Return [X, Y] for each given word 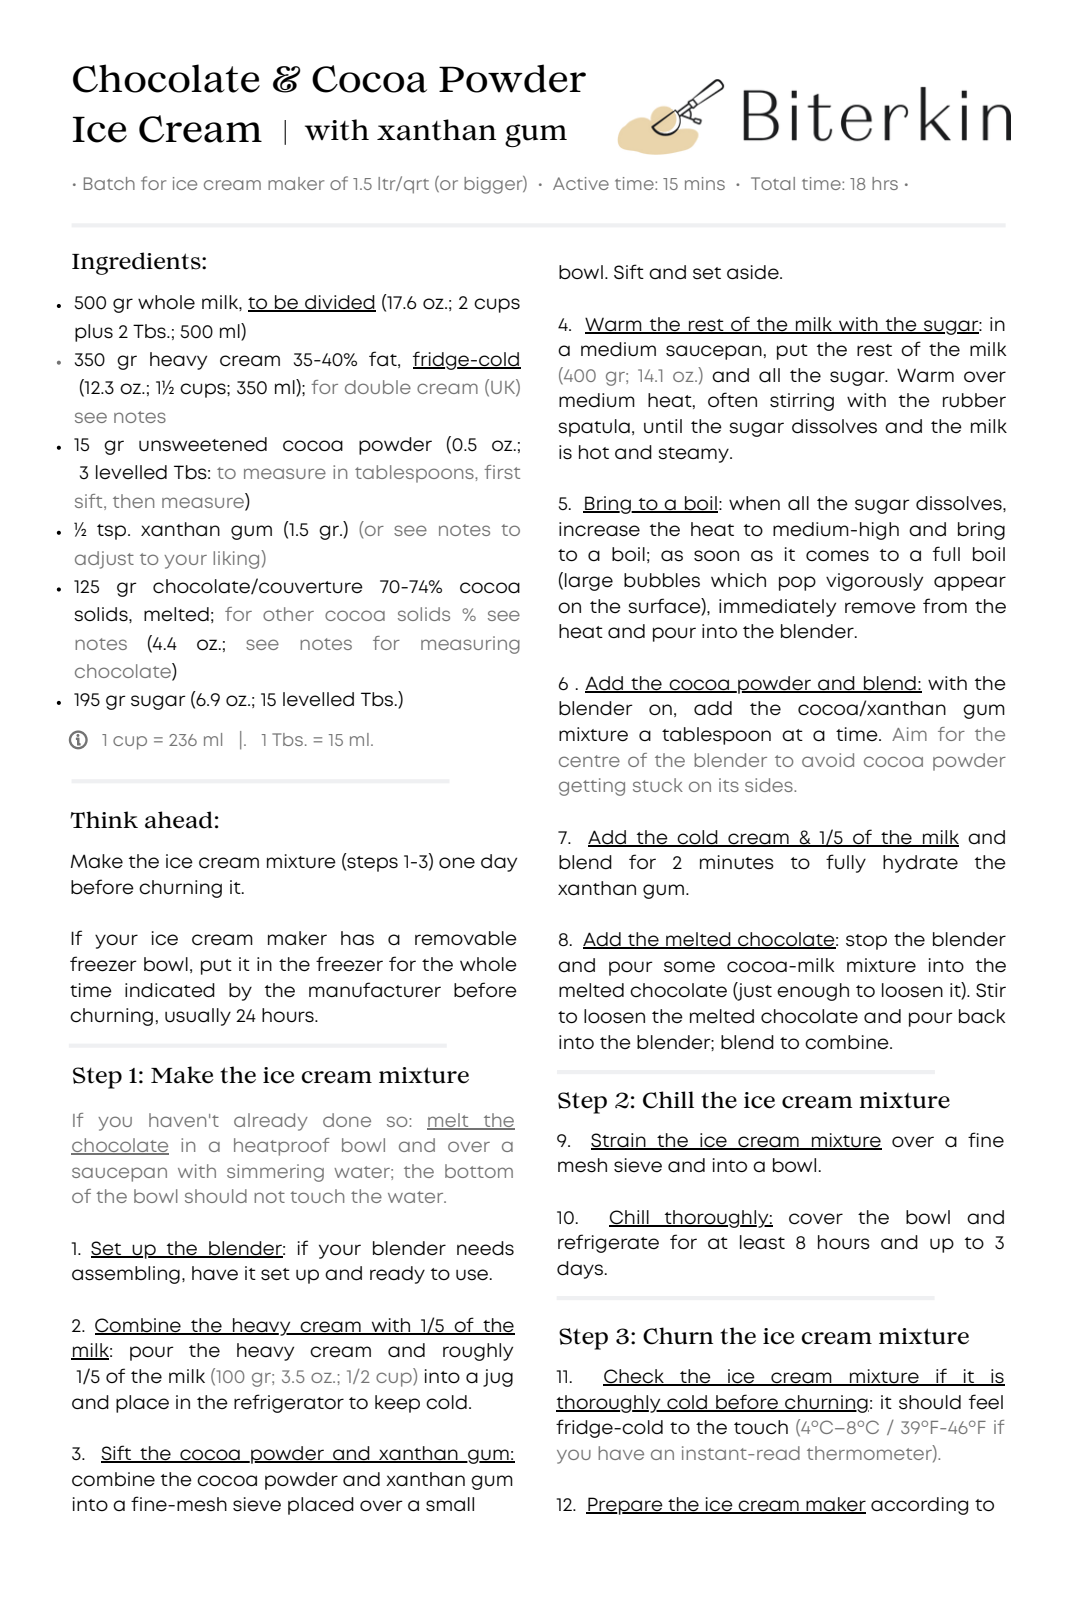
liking [237, 559]
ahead [179, 820]
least [762, 1242]
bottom [479, 1171]
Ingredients [137, 263]
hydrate [920, 864]
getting [592, 787]
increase [599, 529]
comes [837, 556]
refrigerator [289, 1403]
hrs [885, 183]
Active [581, 183]
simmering [275, 1173]
